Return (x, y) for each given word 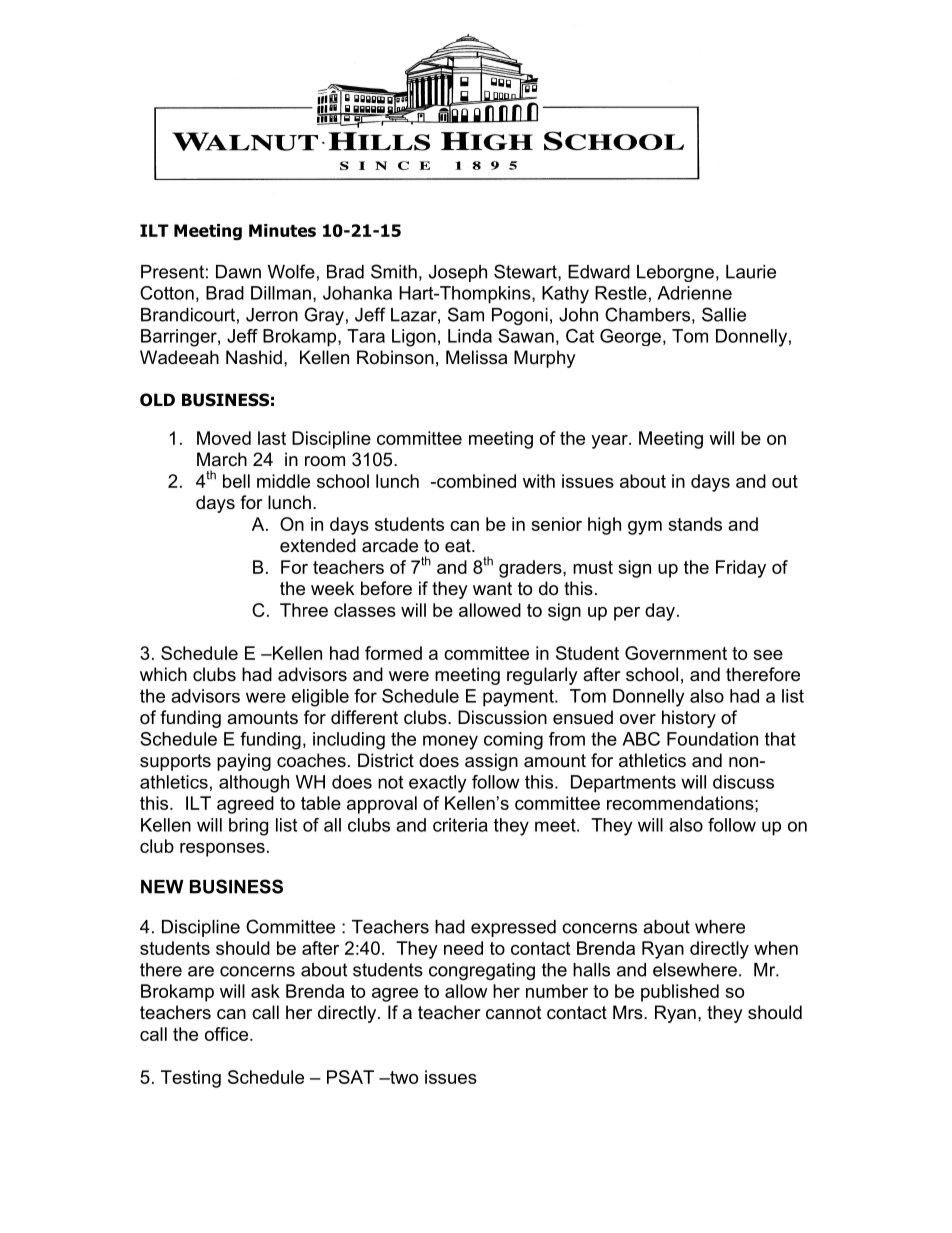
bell (236, 481)
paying (244, 762)
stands (695, 524)
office (226, 1034)
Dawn (238, 272)
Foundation (712, 739)
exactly (437, 784)
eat (459, 545)
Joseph (458, 273)
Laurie (751, 272)
